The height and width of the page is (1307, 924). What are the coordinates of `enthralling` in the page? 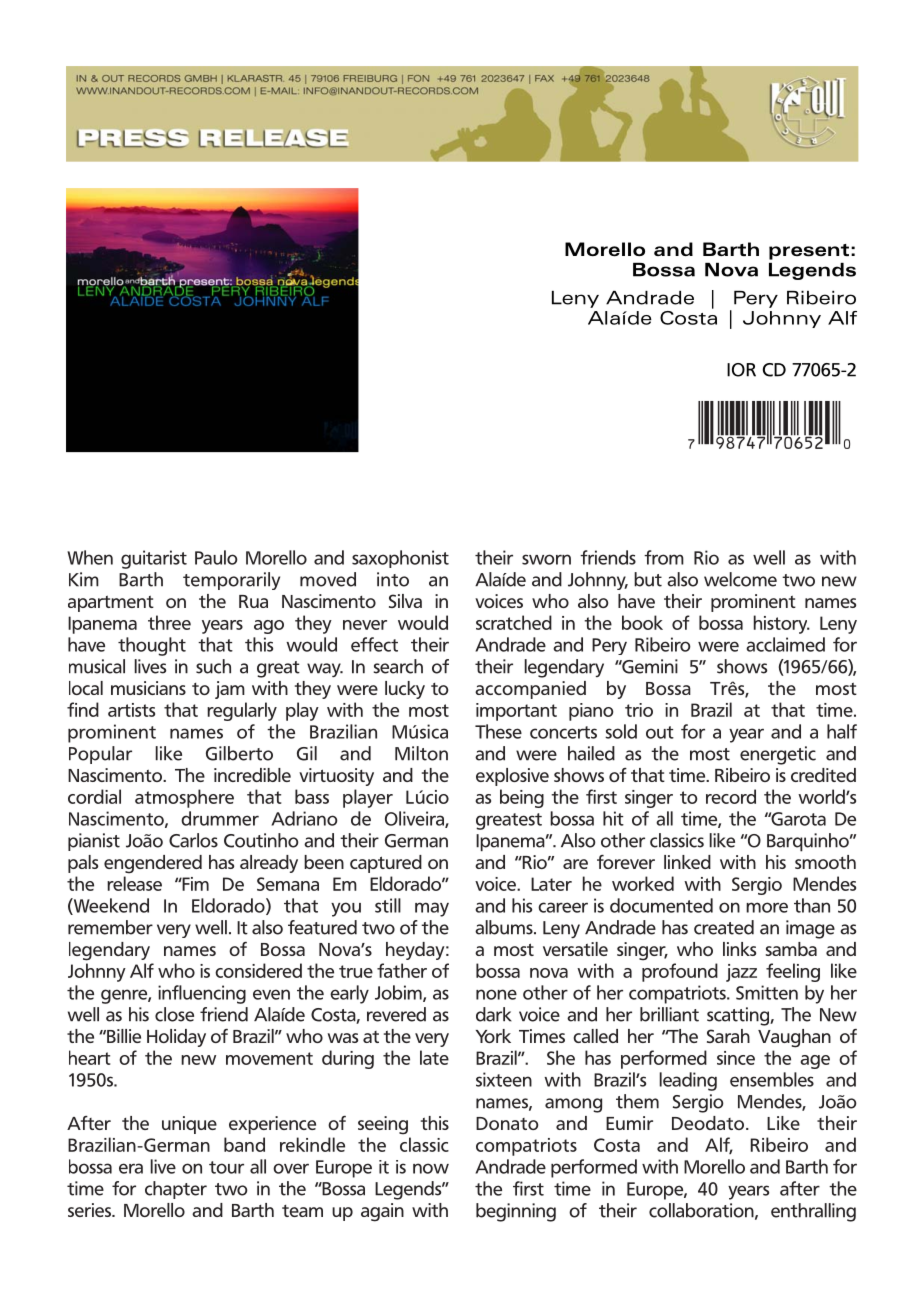 It's located at (813, 1212).
